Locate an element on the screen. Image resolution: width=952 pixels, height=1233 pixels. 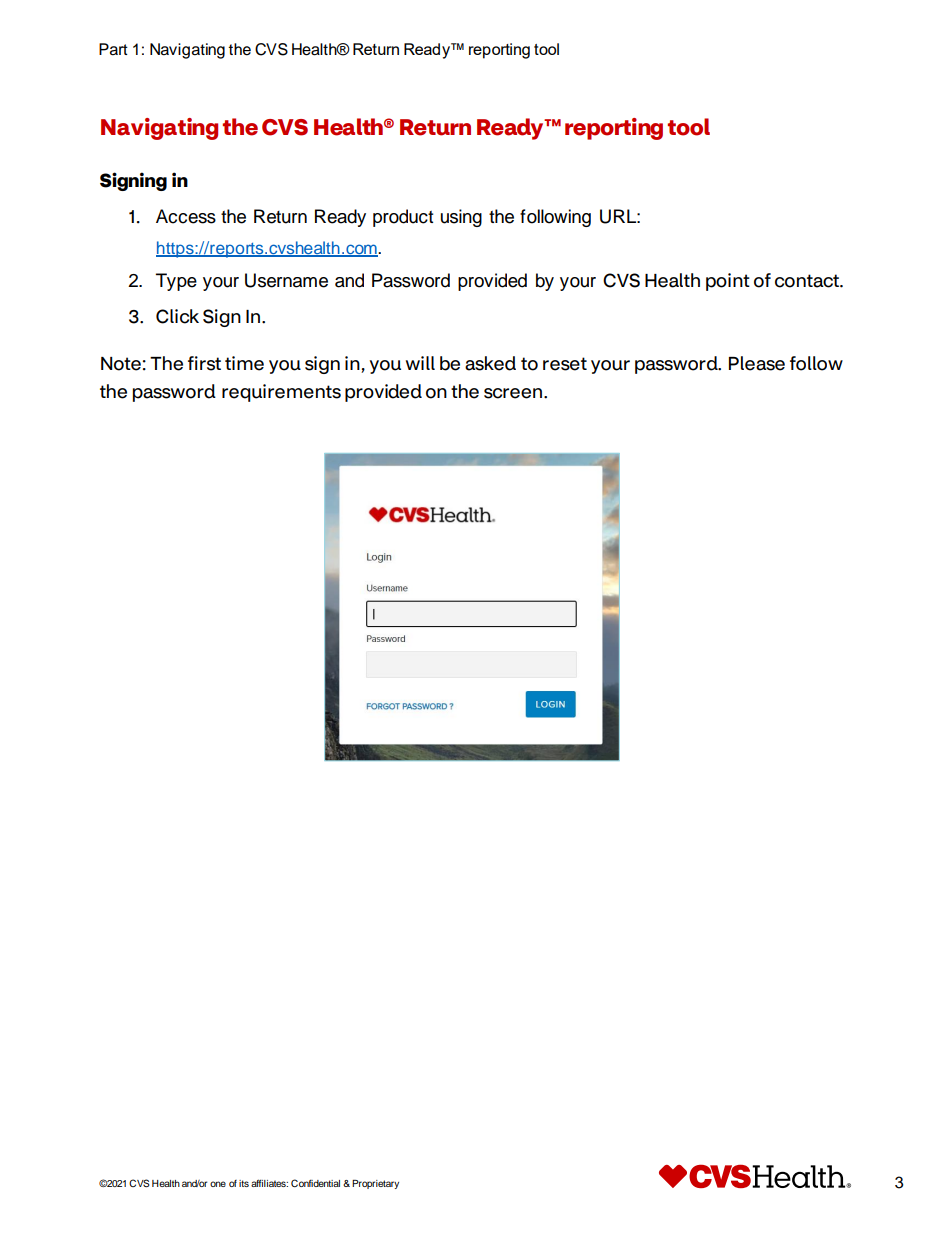
asked is located at coordinates (490, 363).
